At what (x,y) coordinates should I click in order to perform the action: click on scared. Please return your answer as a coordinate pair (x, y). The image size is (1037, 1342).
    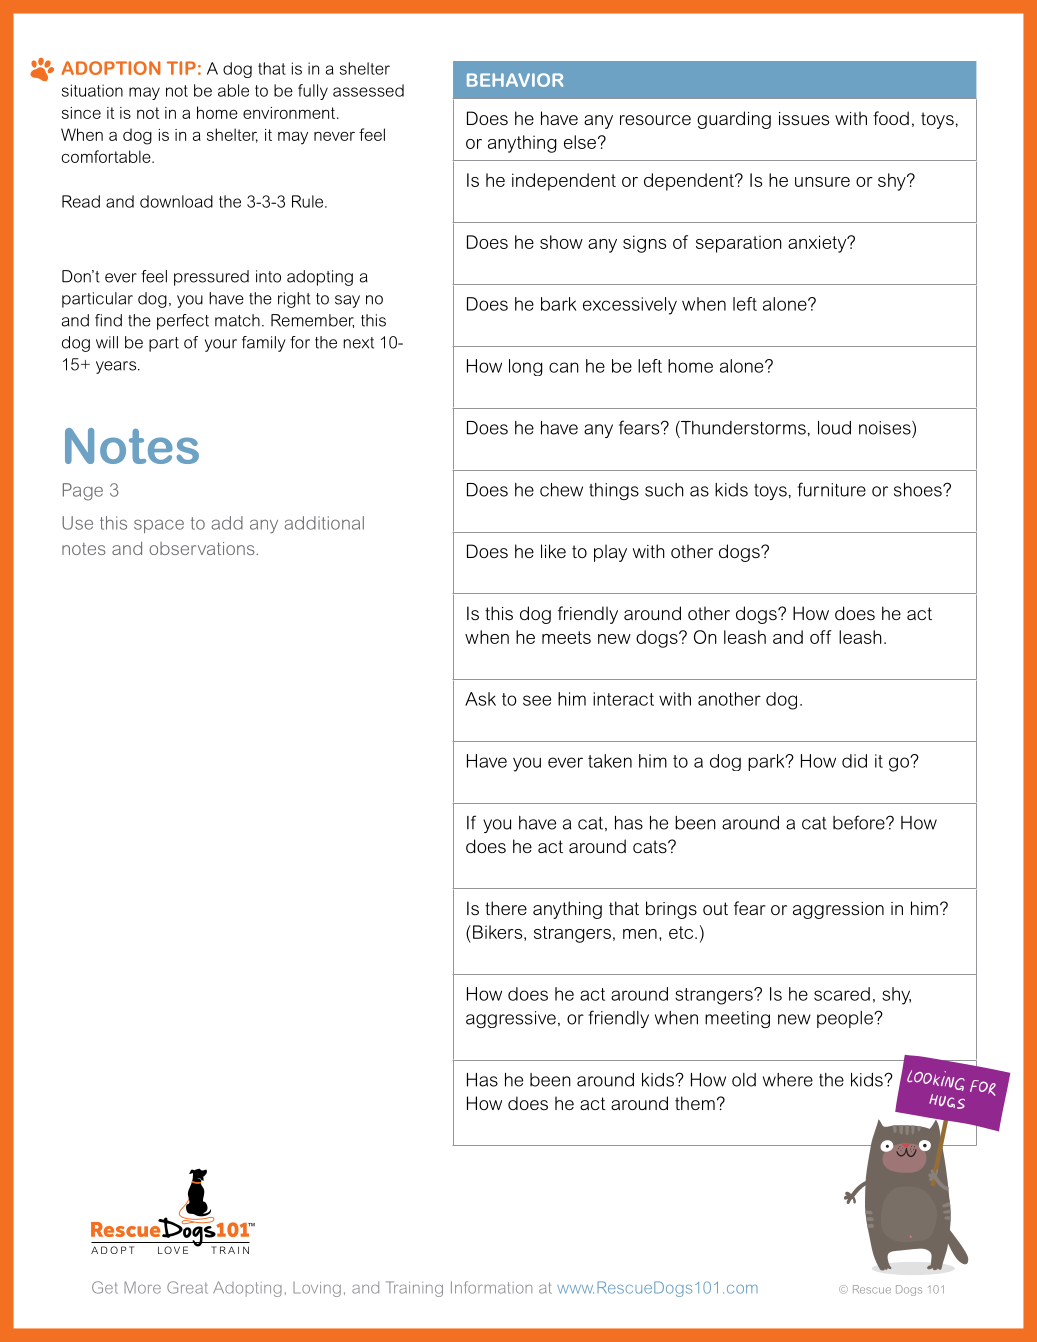
    Looking at the image, I should click on (842, 994).
